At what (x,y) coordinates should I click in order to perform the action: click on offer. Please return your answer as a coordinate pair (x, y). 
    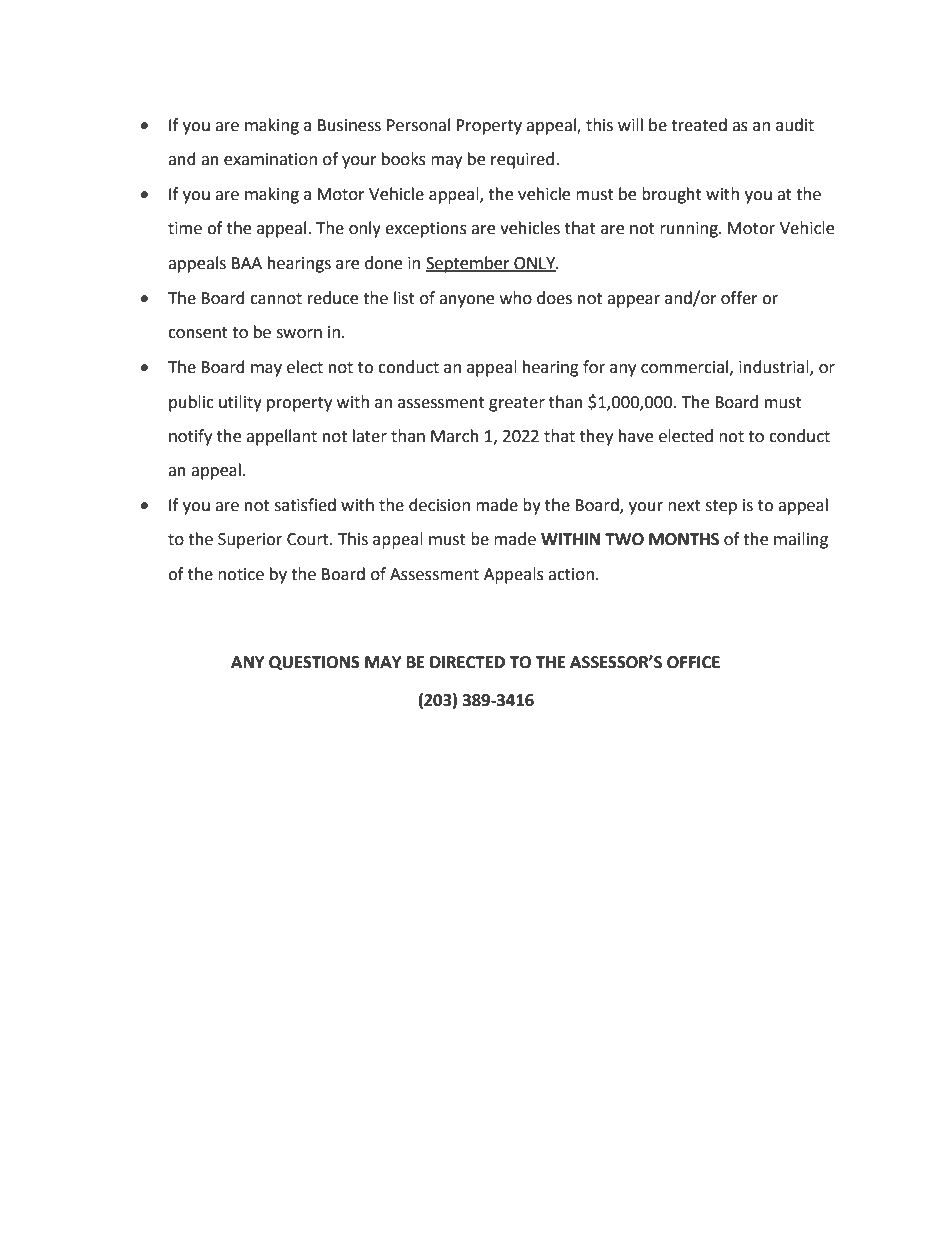
    Looking at the image, I should click on (739, 298).
